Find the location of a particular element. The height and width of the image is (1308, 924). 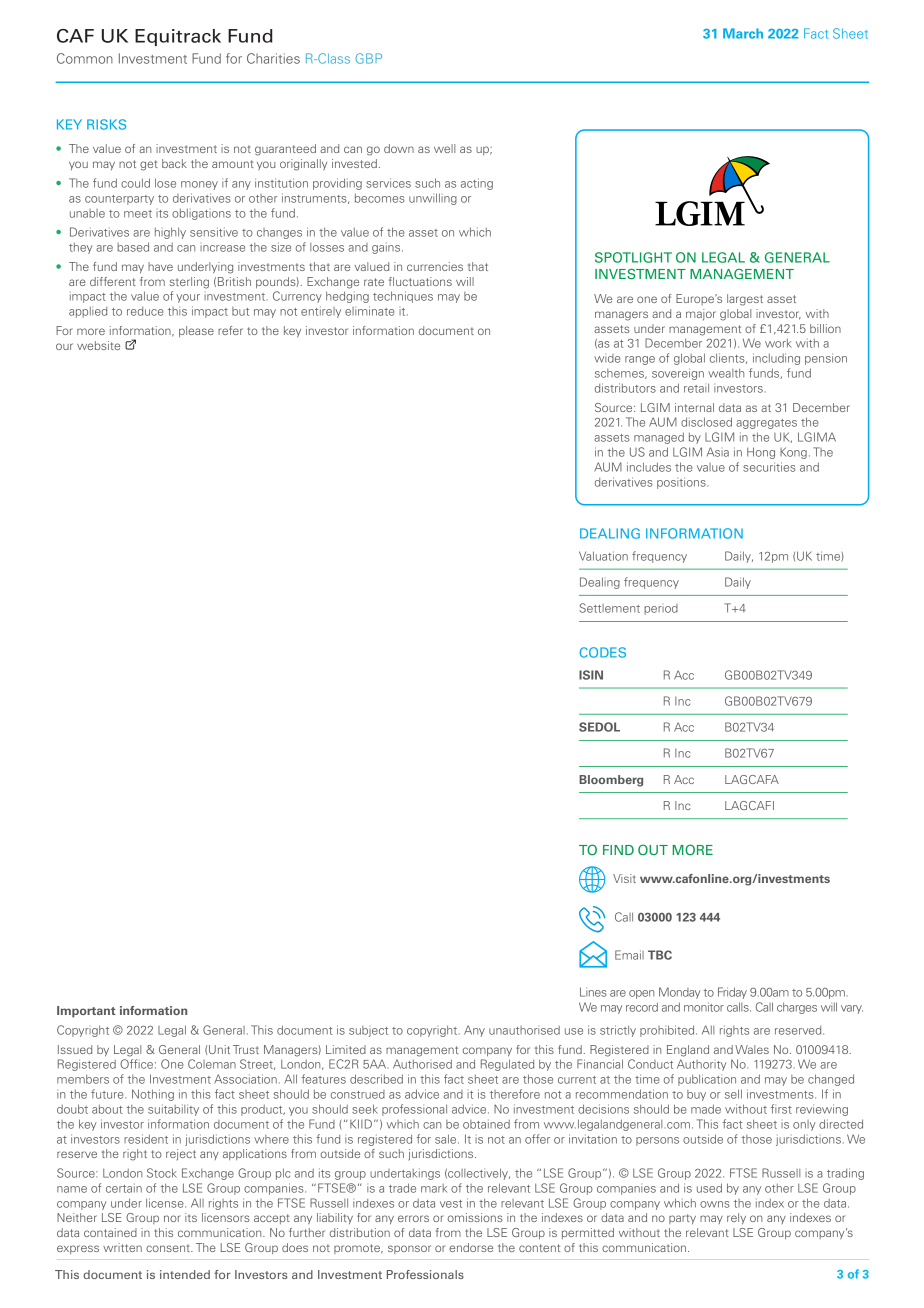

GBP is located at coordinates (368, 58).
